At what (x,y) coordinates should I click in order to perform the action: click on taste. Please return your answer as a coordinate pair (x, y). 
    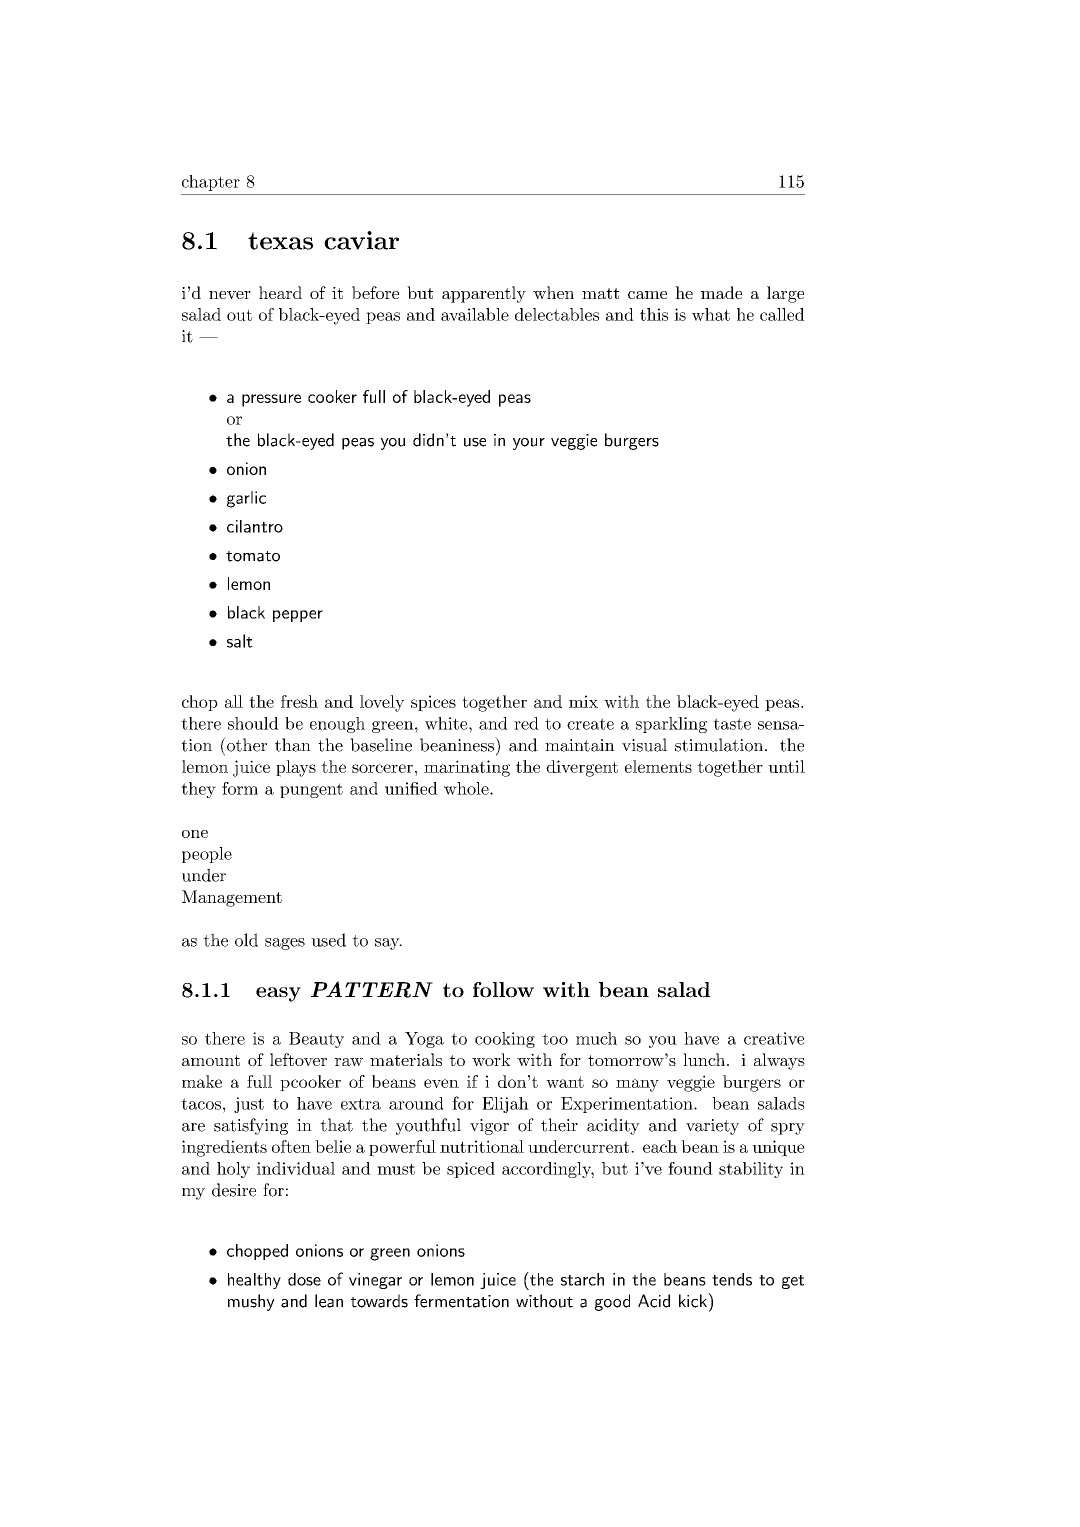
    Looking at the image, I should click on (732, 724).
